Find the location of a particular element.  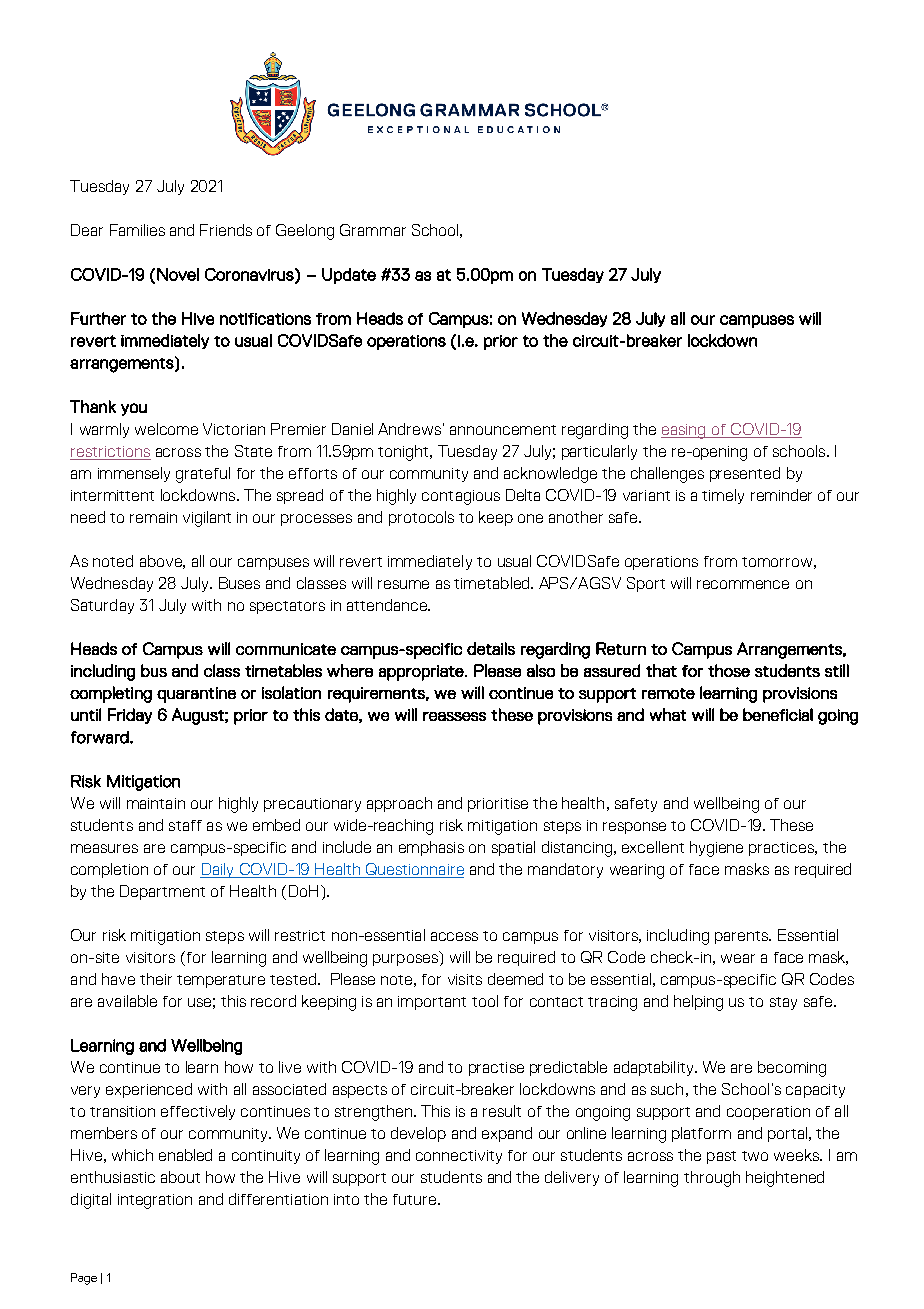

Novel is located at coordinates (178, 274).
